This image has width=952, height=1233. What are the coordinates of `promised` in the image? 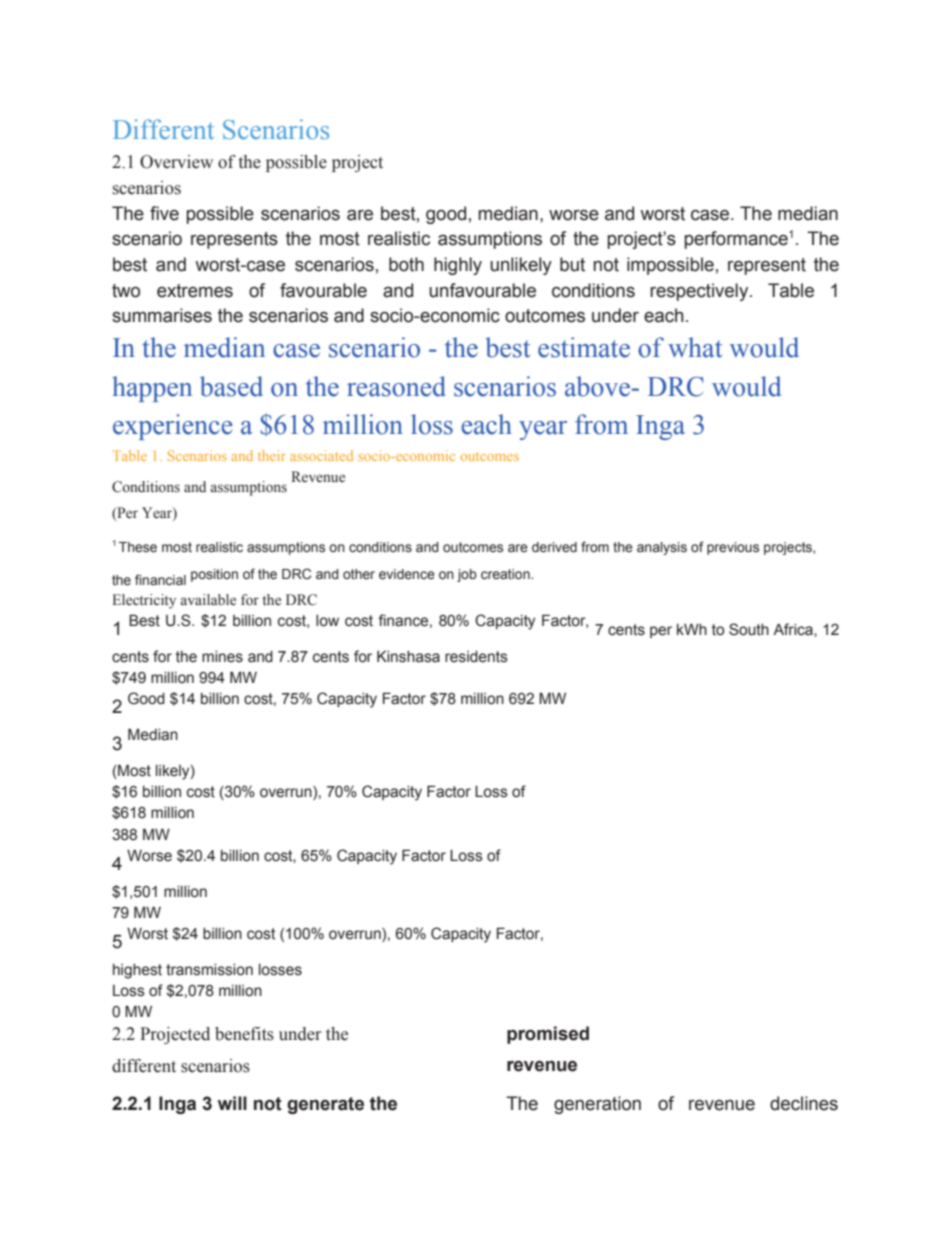 It's located at (548, 1035).
